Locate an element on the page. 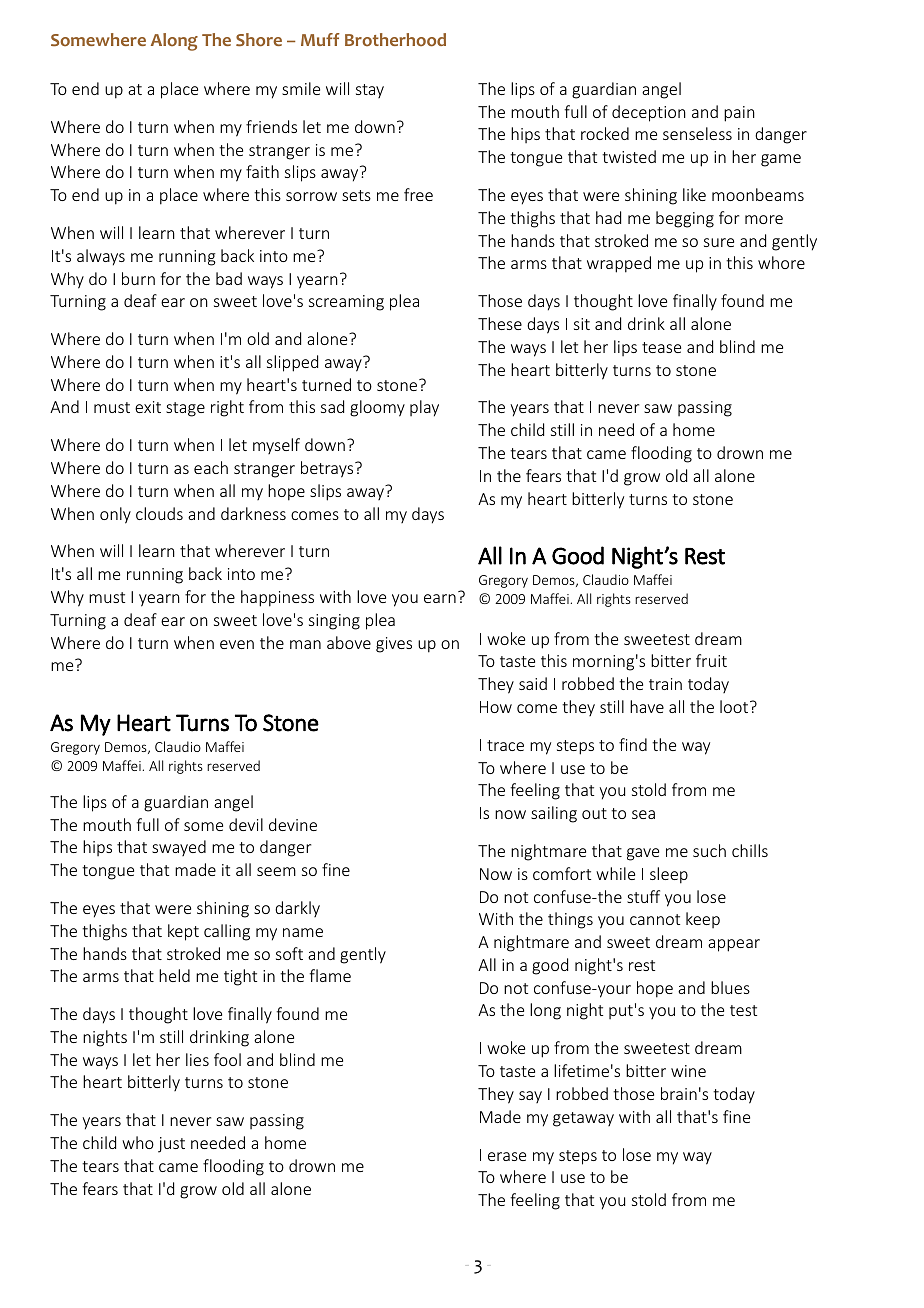  erase is located at coordinates (507, 1156).
